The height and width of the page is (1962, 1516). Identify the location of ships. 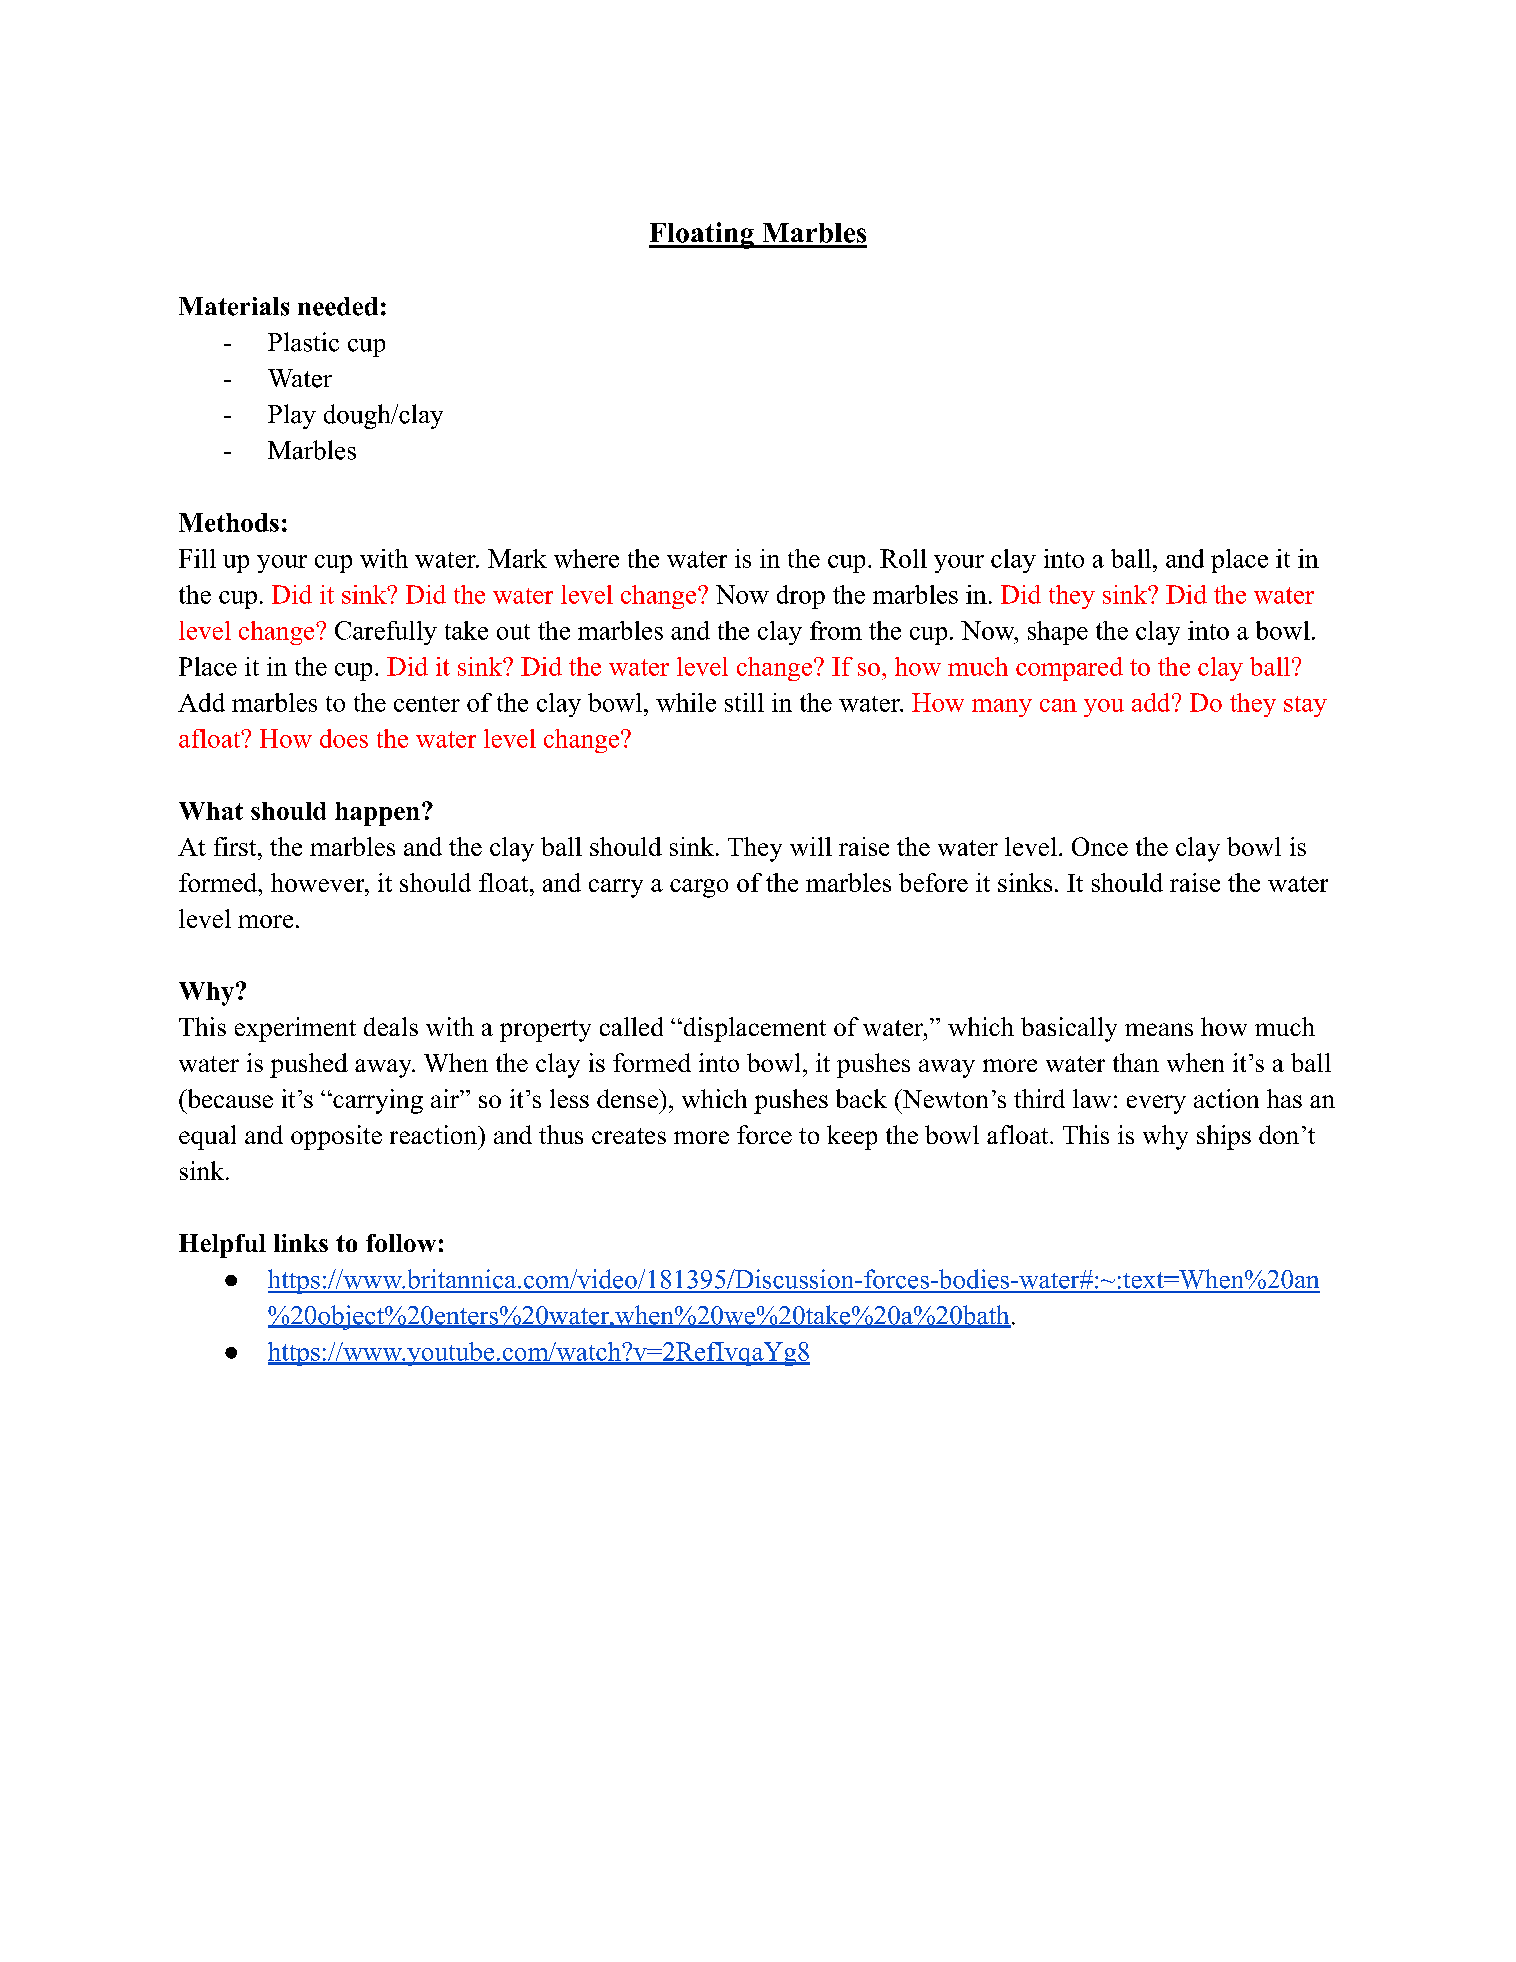
(1224, 1137).
